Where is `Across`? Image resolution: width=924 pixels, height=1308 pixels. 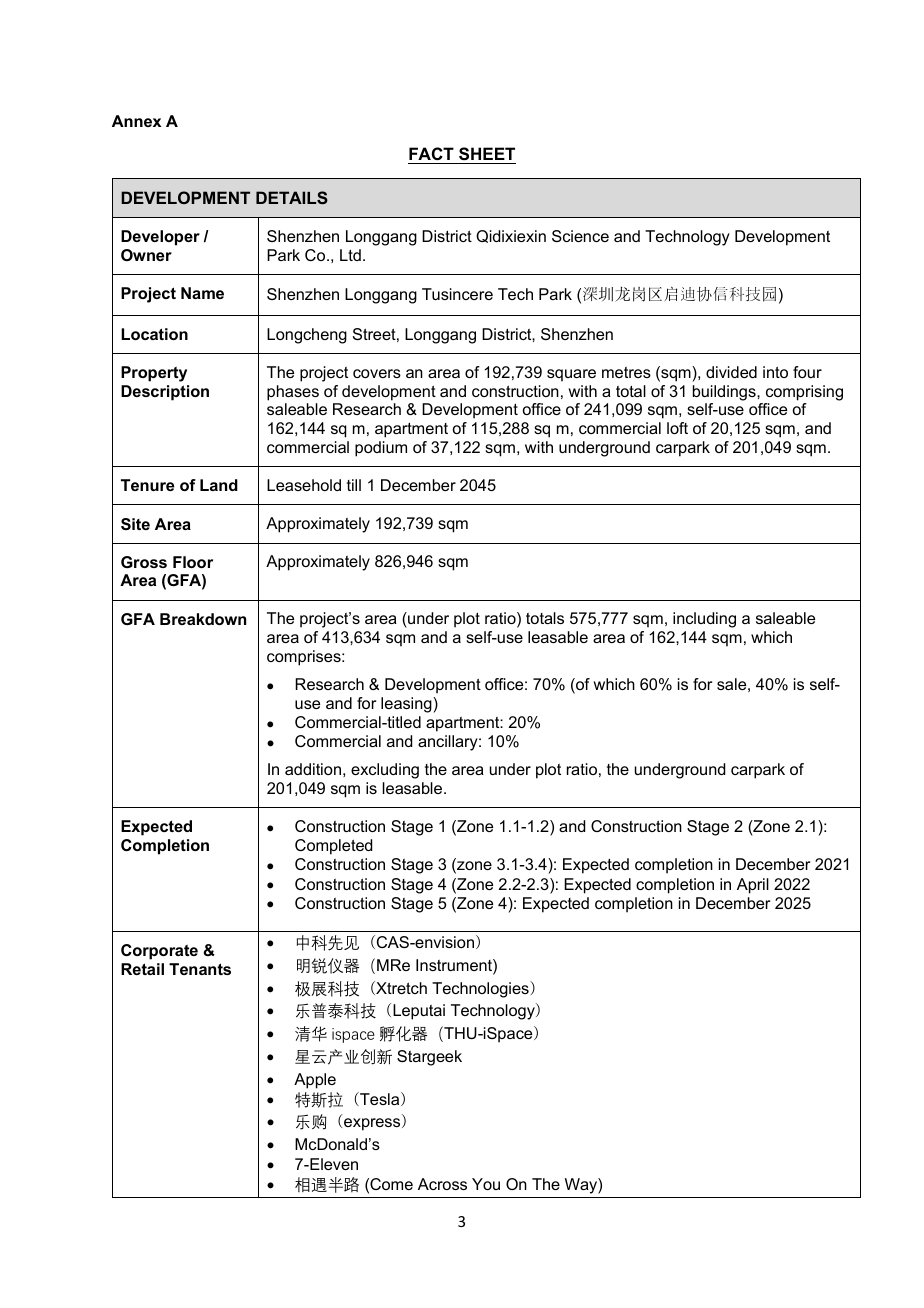 Across is located at coordinates (442, 1184).
